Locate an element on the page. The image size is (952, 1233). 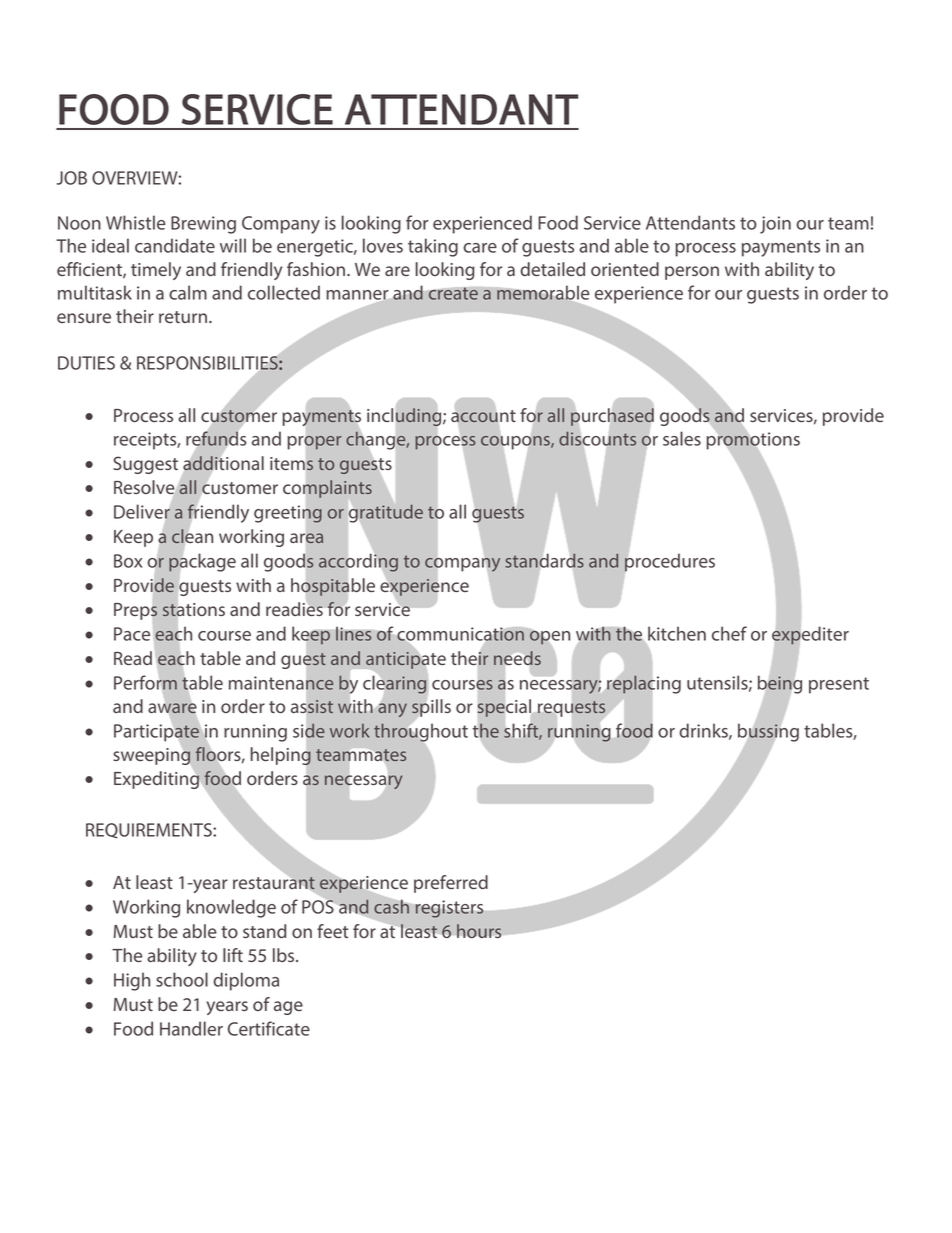
chef is located at coordinates (729, 633).
